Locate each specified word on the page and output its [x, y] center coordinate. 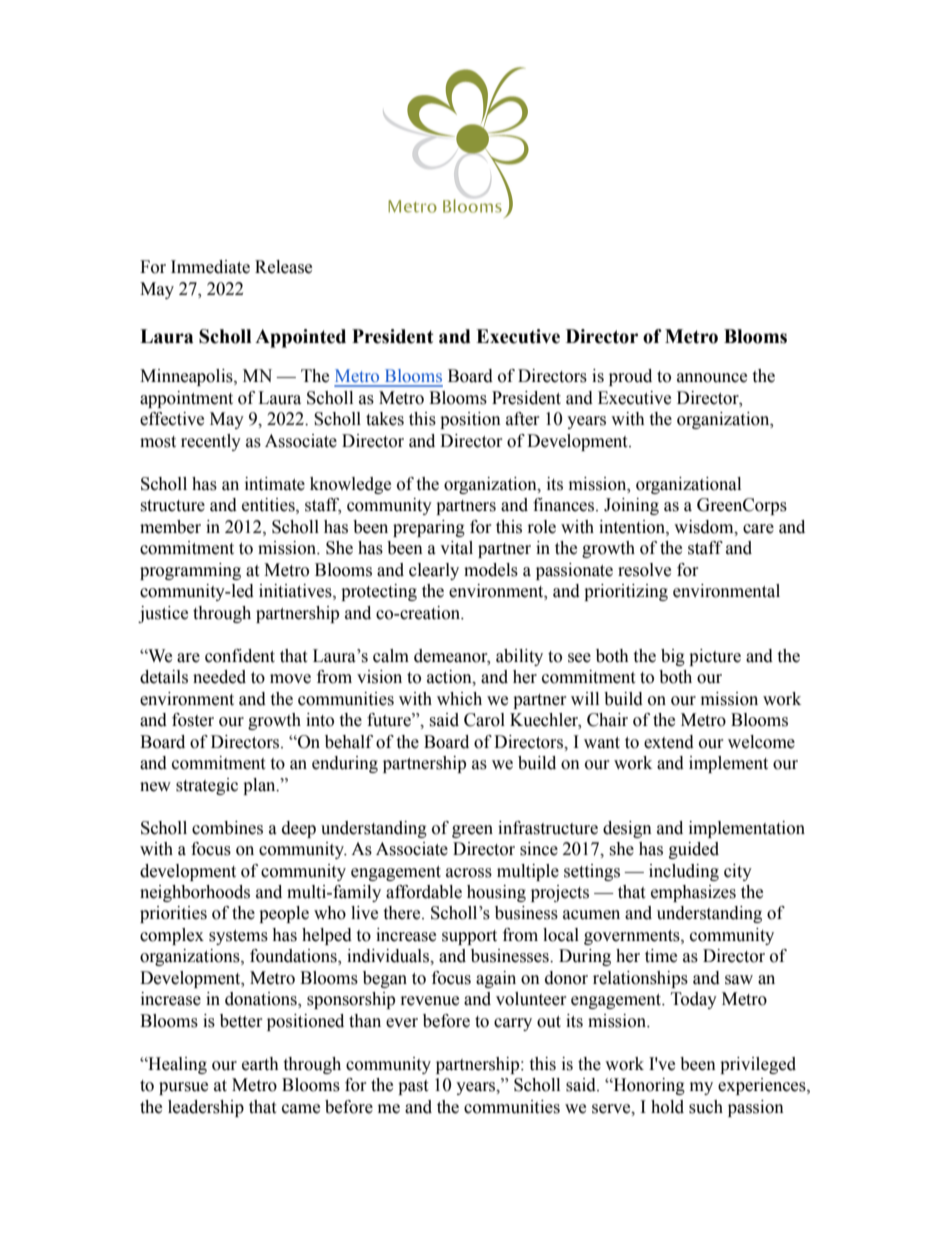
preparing [429, 528]
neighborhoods [195, 893]
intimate [275, 484]
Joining [631, 506]
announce [712, 378]
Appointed [300, 338]
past [413, 1087]
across [469, 873]
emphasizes [693, 893]
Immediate [210, 267]
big [673, 657]
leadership [206, 1108]
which [459, 699]
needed [219, 677]
